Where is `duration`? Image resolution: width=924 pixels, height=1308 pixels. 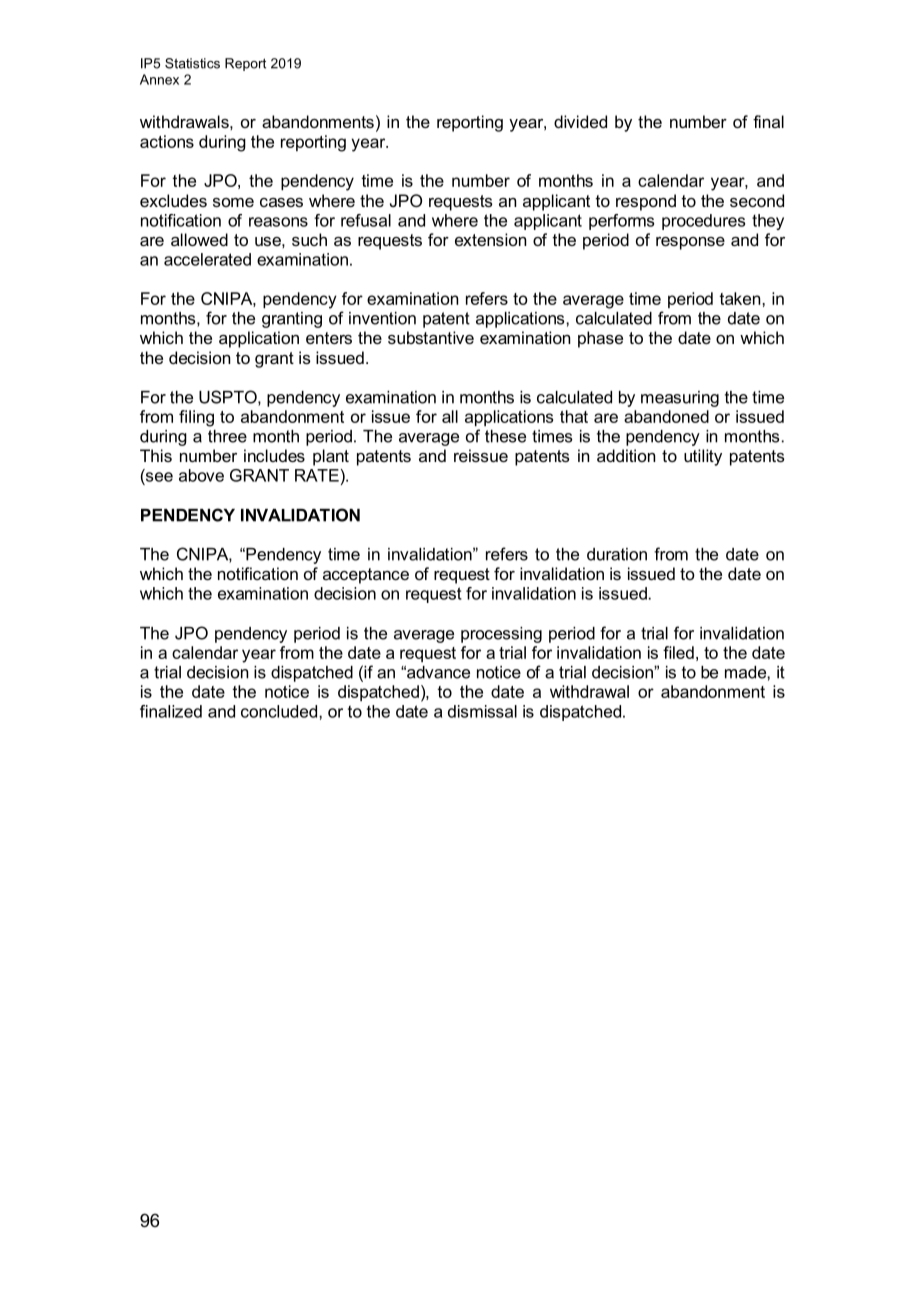 duration is located at coordinates (617, 554).
